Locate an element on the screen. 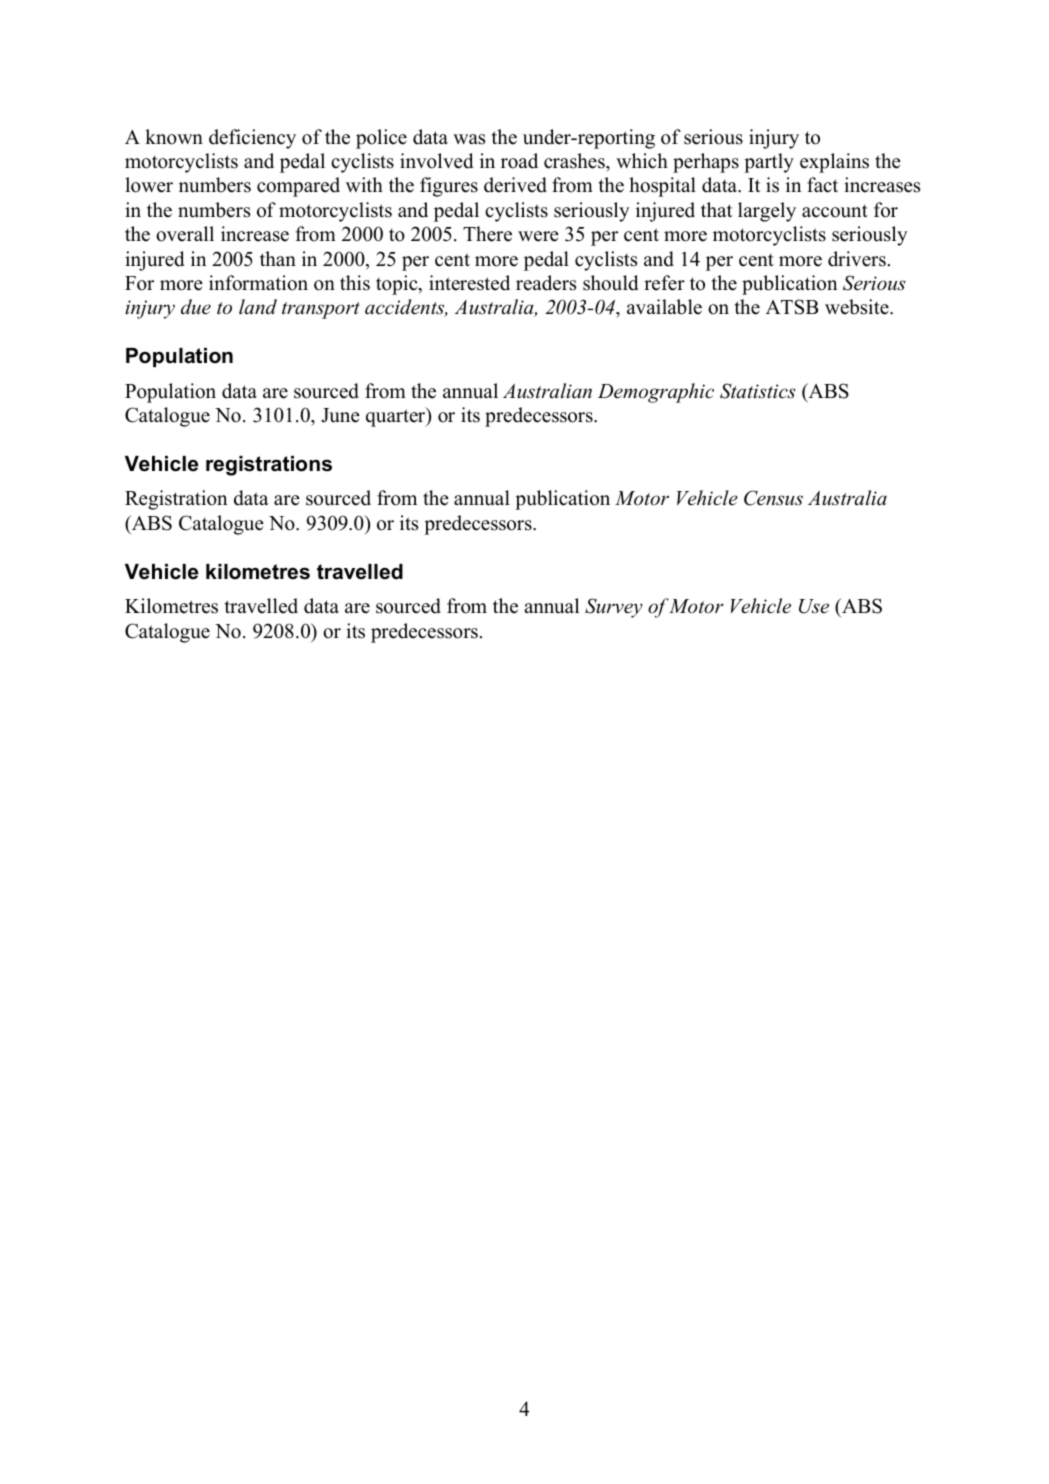 This screenshot has width=1049, height=1484. Census is located at coordinates (773, 498).
